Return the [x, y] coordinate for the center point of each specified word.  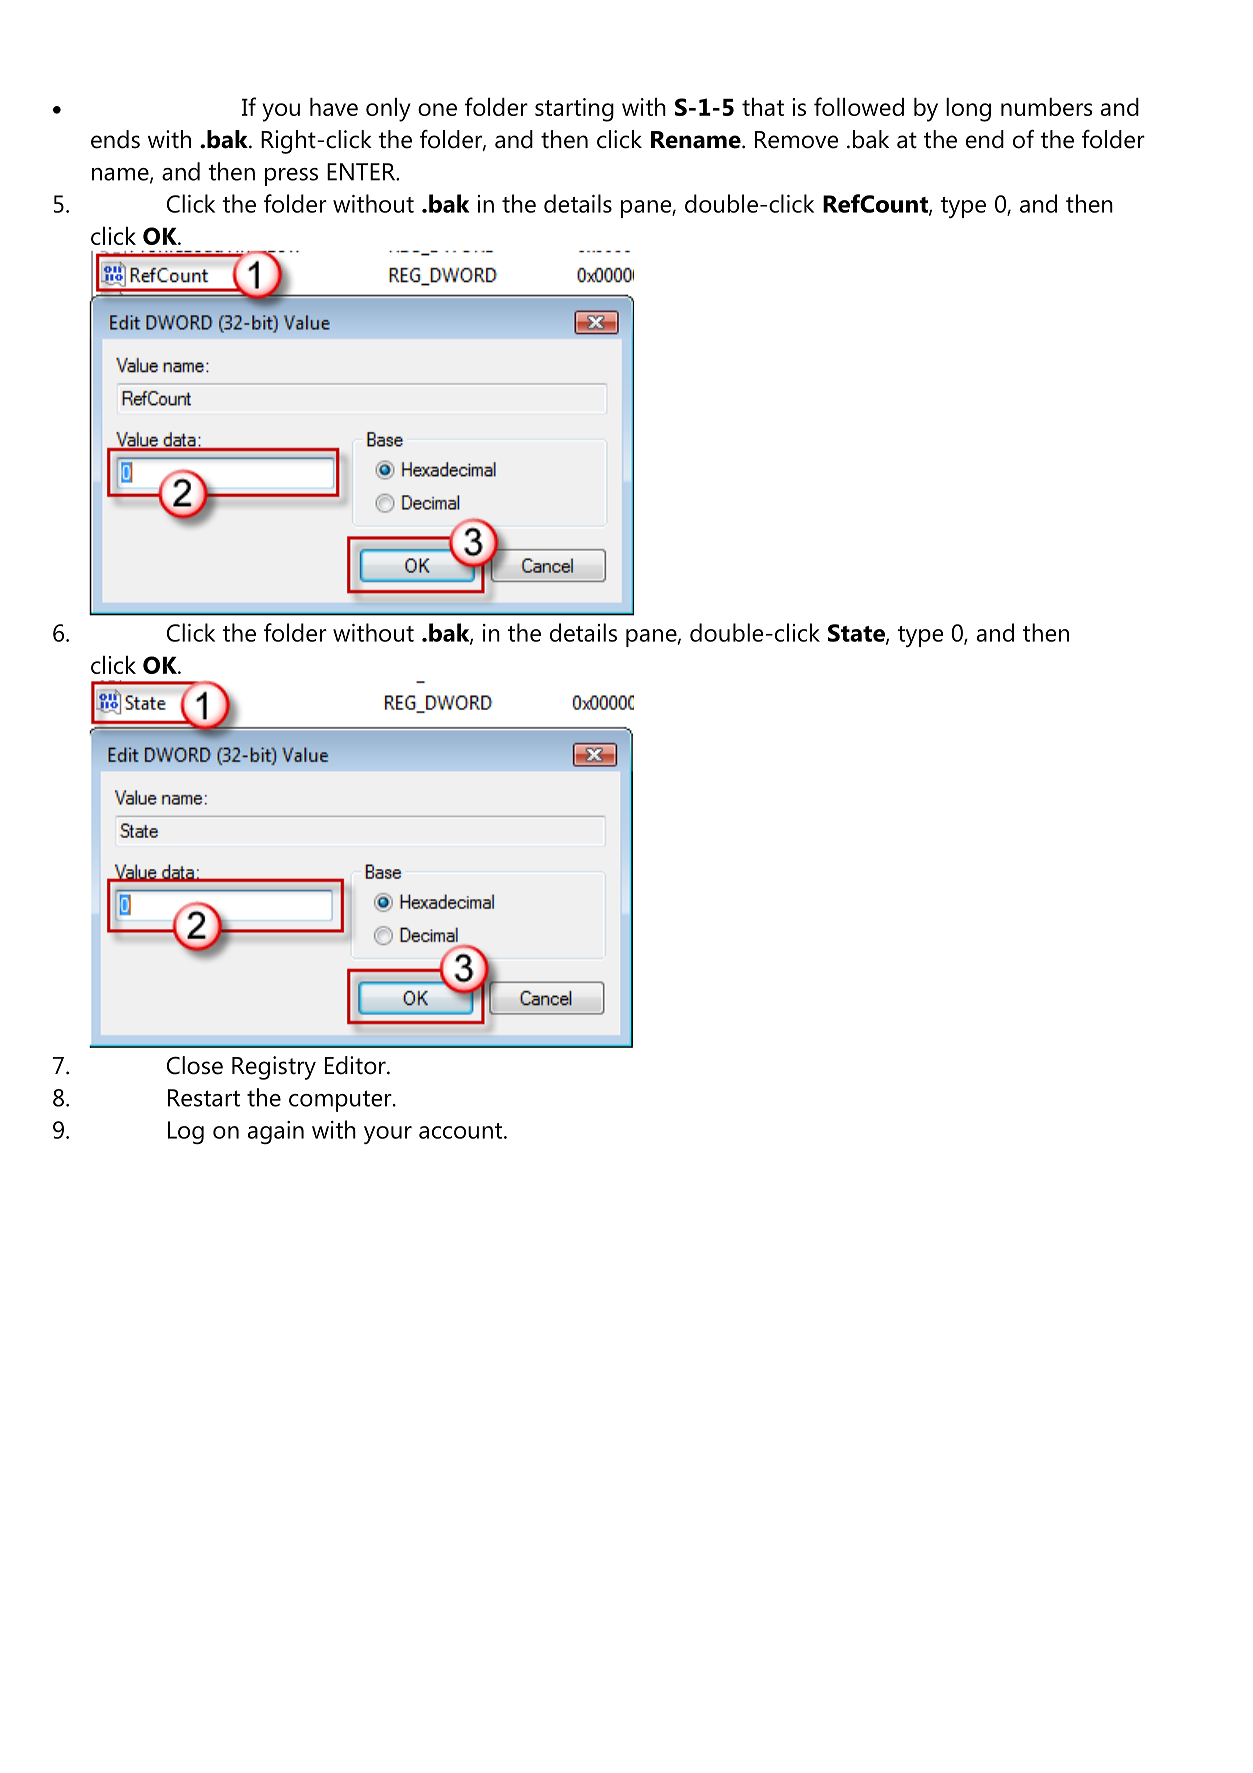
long [968, 110]
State [857, 634]
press [291, 177]
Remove [797, 140]
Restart [204, 1098]
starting [574, 110]
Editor [356, 1065]
